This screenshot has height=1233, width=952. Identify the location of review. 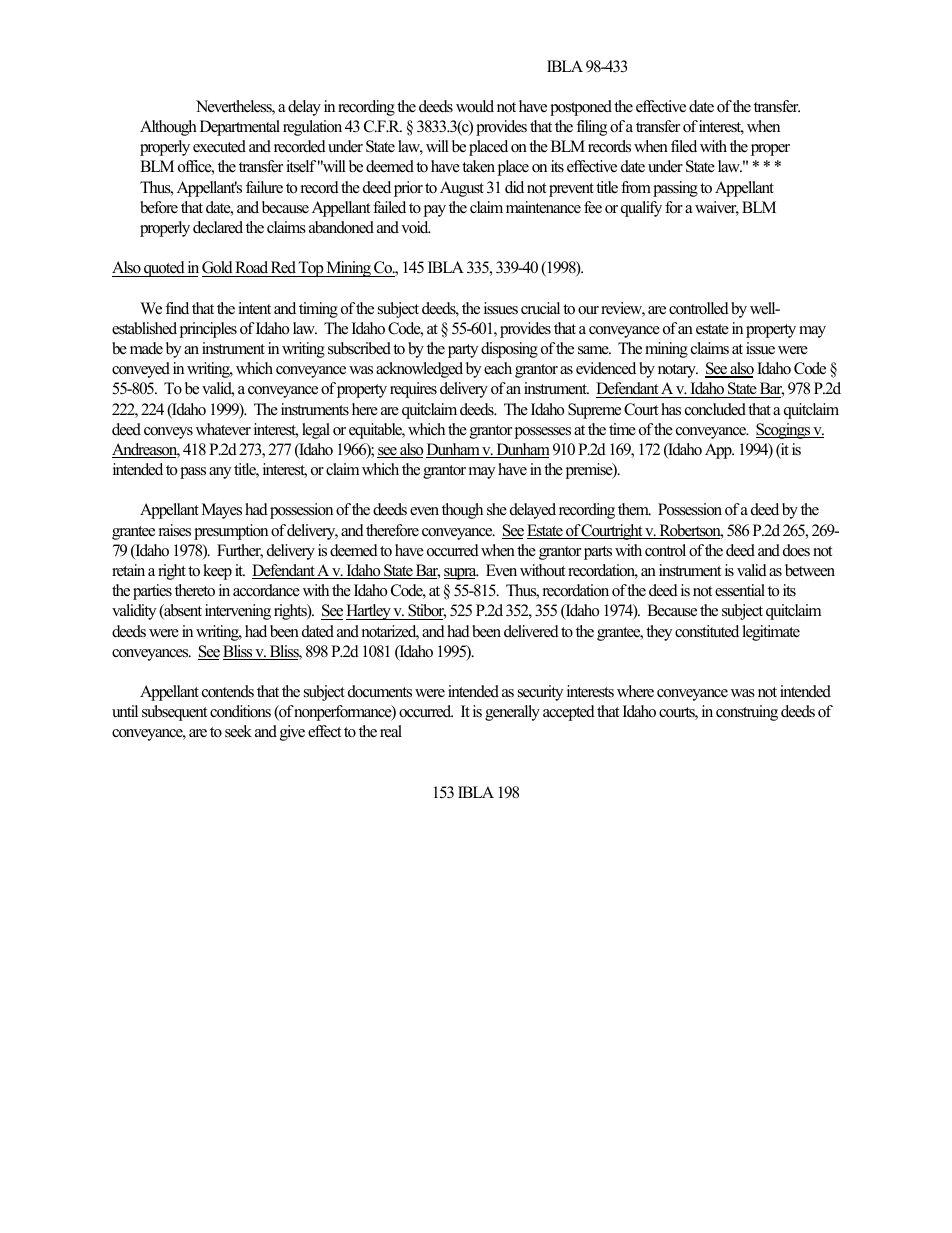
(623, 309).
